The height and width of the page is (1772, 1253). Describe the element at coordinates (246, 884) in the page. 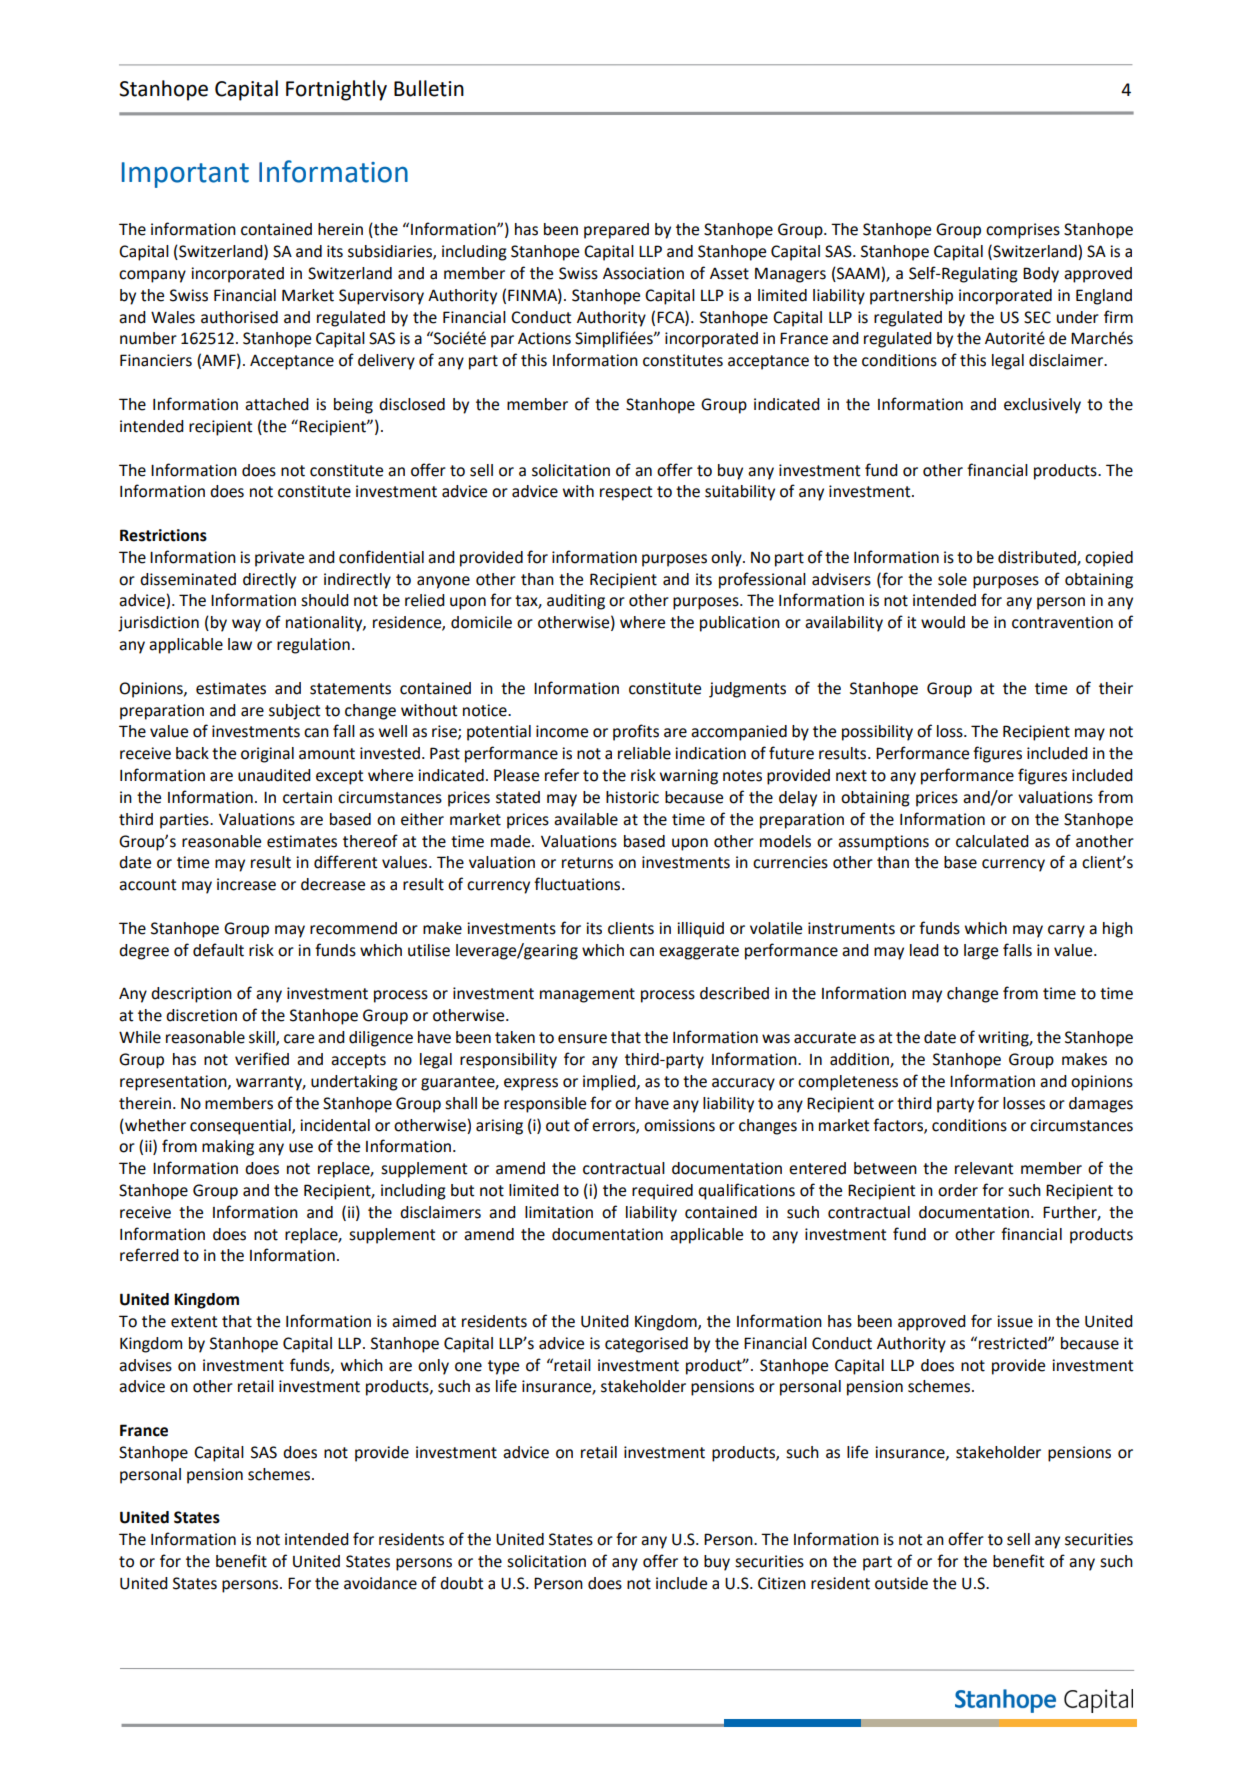

I see `increase` at that location.
